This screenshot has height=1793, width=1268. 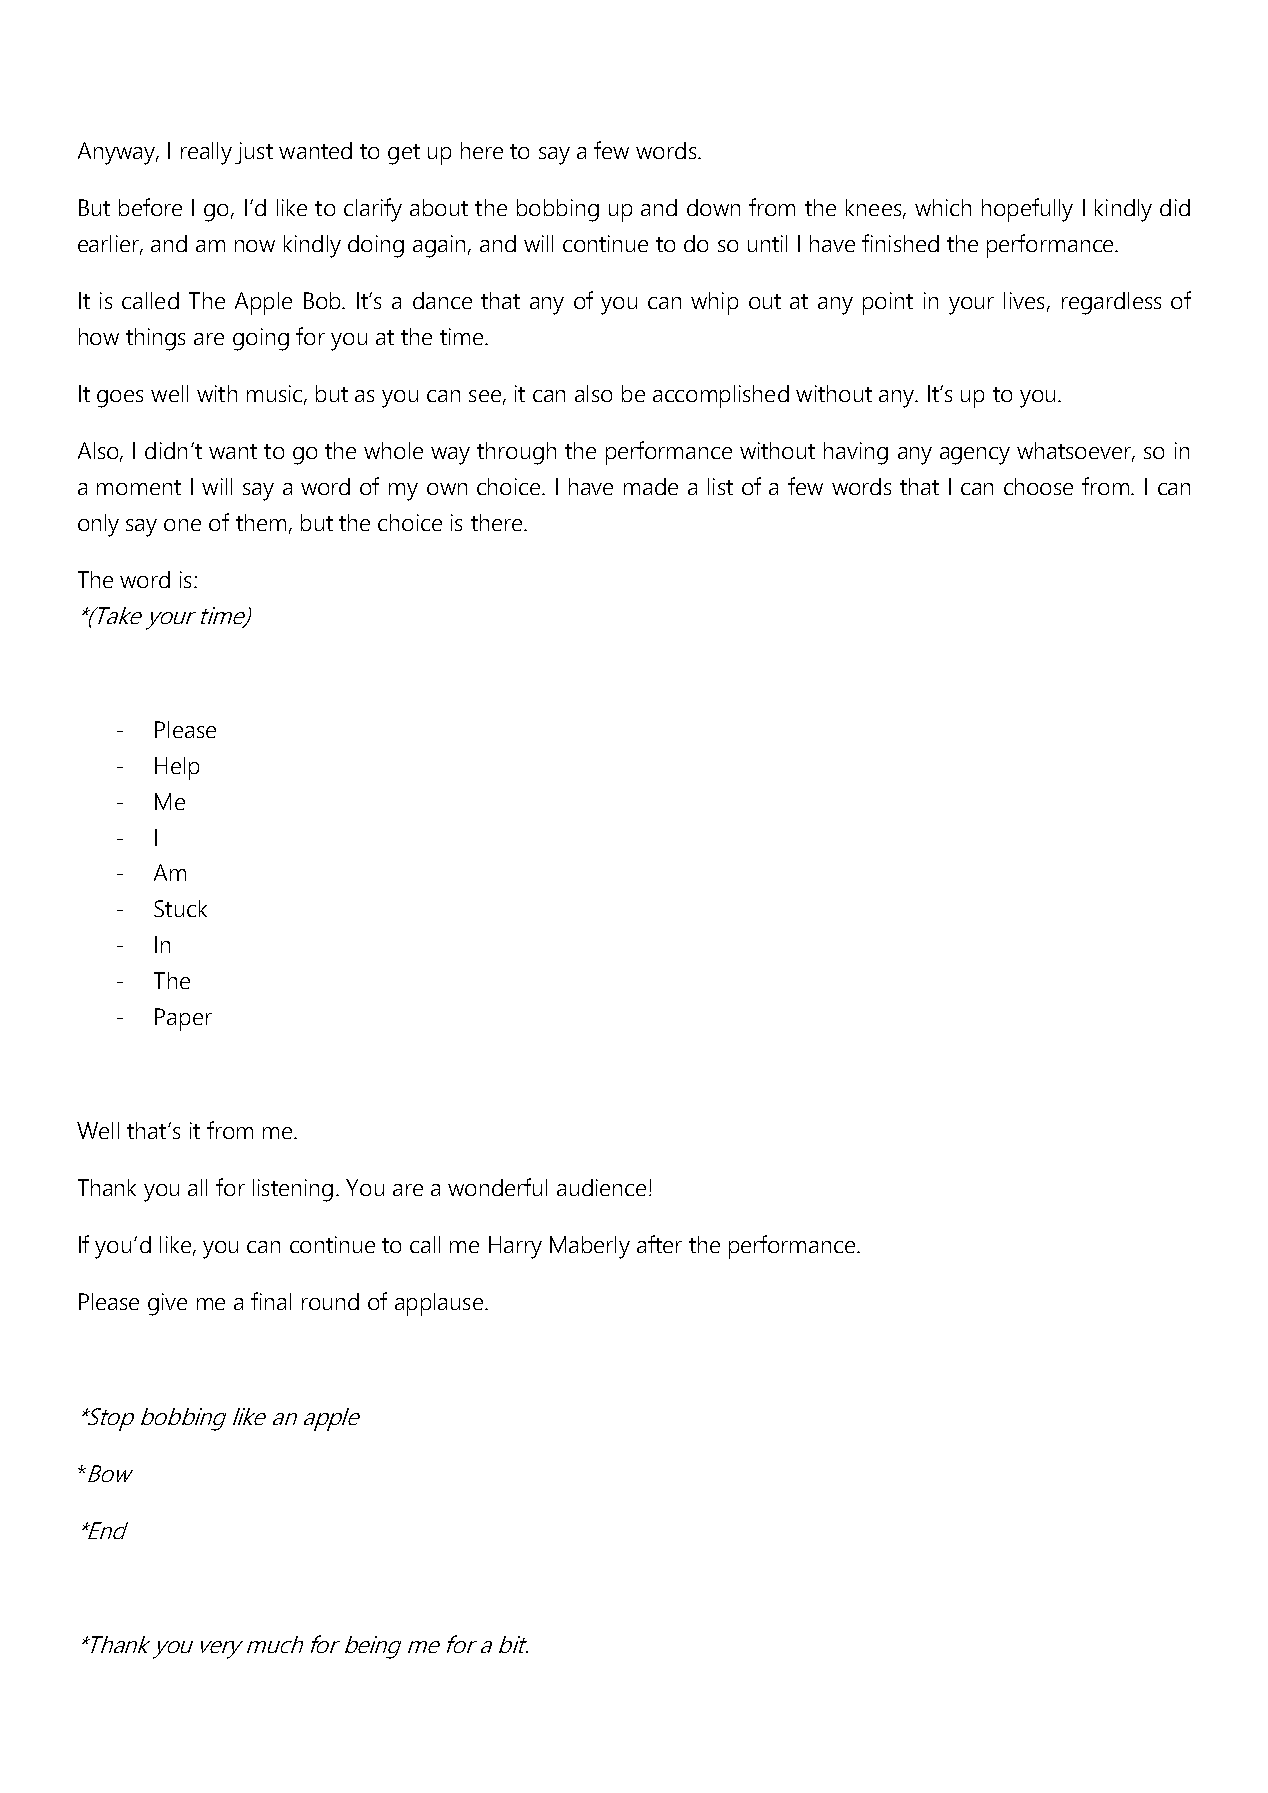 What do you see at coordinates (206, 153) in the screenshot?
I see `really` at bounding box center [206, 153].
